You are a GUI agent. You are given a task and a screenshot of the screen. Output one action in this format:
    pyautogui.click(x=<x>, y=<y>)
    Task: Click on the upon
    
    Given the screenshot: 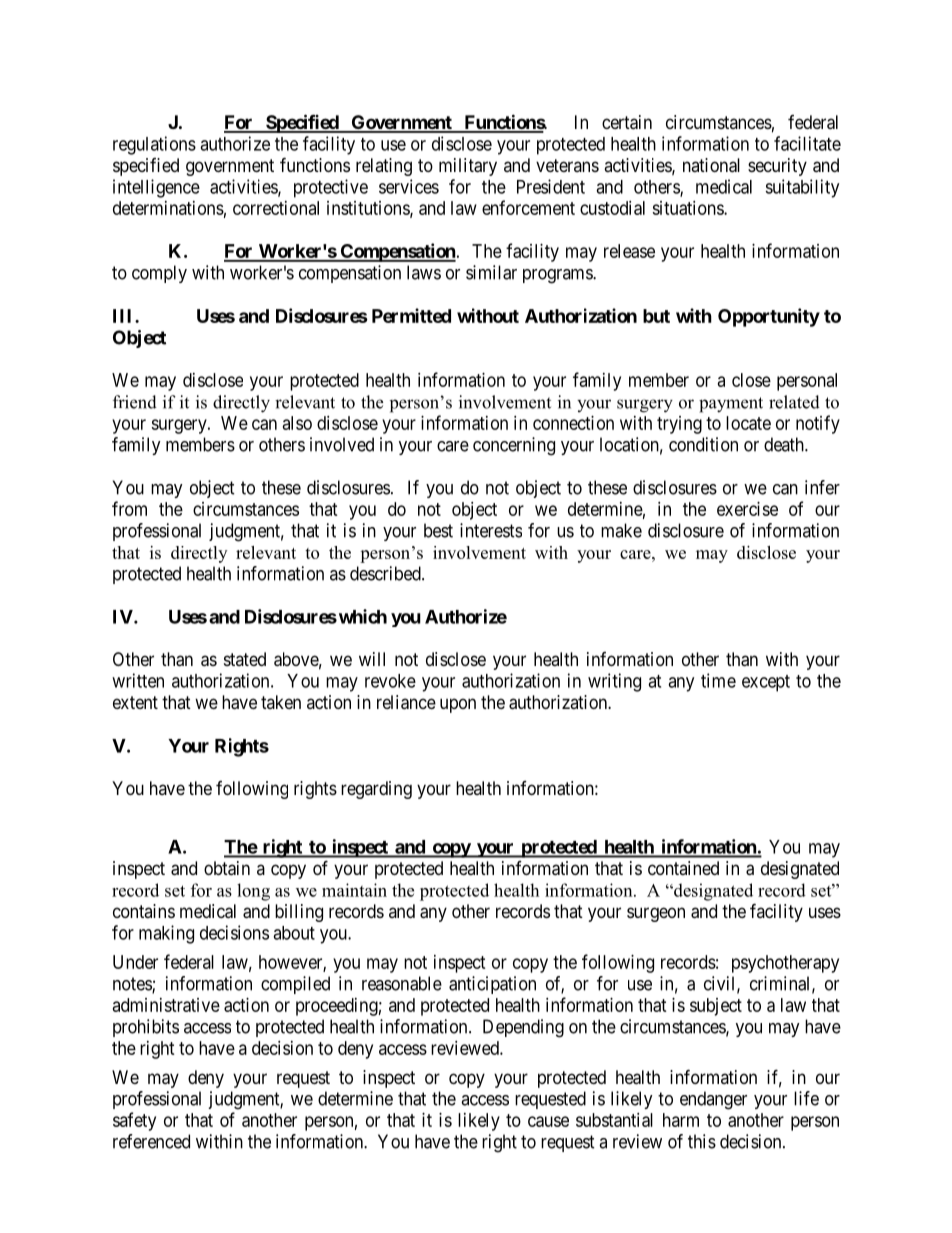 What is the action you would take?
    pyautogui.click(x=458, y=705)
